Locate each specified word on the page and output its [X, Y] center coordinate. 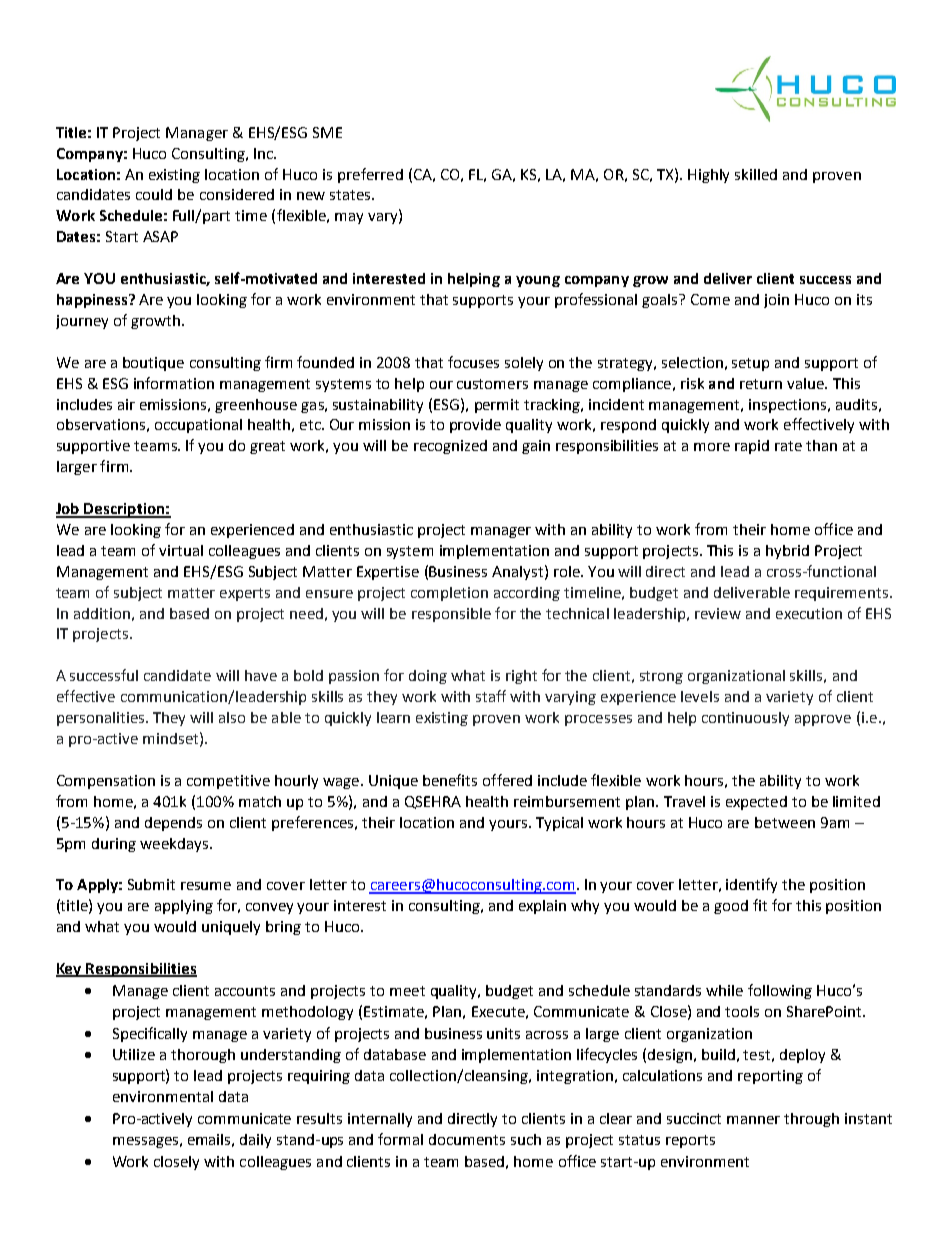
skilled [756, 174]
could [154, 194]
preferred [370, 175]
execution [809, 613]
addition [102, 613]
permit [497, 406]
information [174, 383]
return [761, 384]
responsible [451, 615]
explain [542, 907]
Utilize [134, 1054]
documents [467, 1139]
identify [751, 885]
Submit [151, 884]
